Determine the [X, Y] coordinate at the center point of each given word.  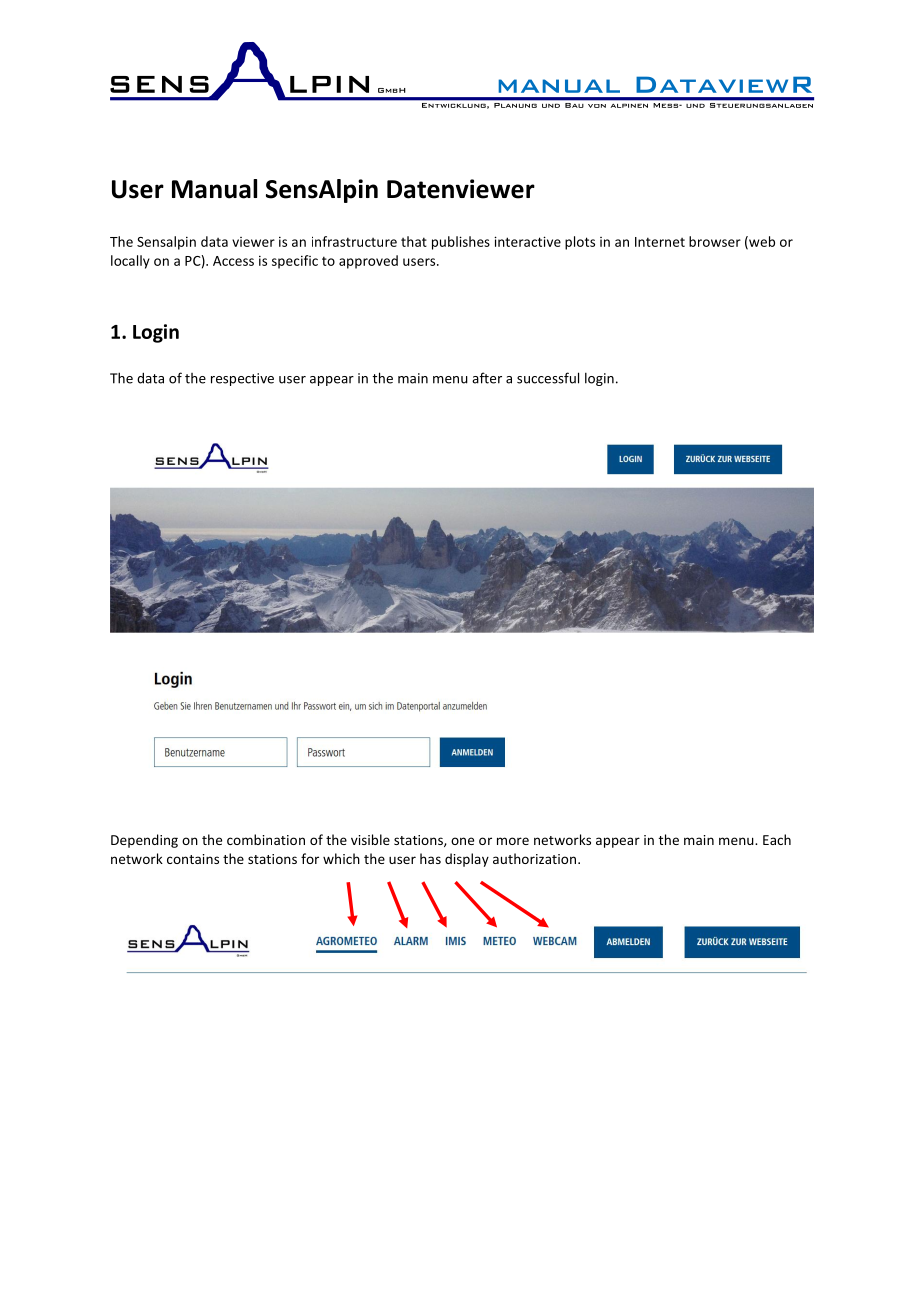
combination [266, 839]
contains [193, 859]
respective [242, 379]
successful [548, 378]
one [462, 841]
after [487, 378]
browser [715, 241]
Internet [660, 242]
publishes [461, 243]
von [597, 106]
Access [233, 261]
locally [130, 262]
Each [777, 839]
